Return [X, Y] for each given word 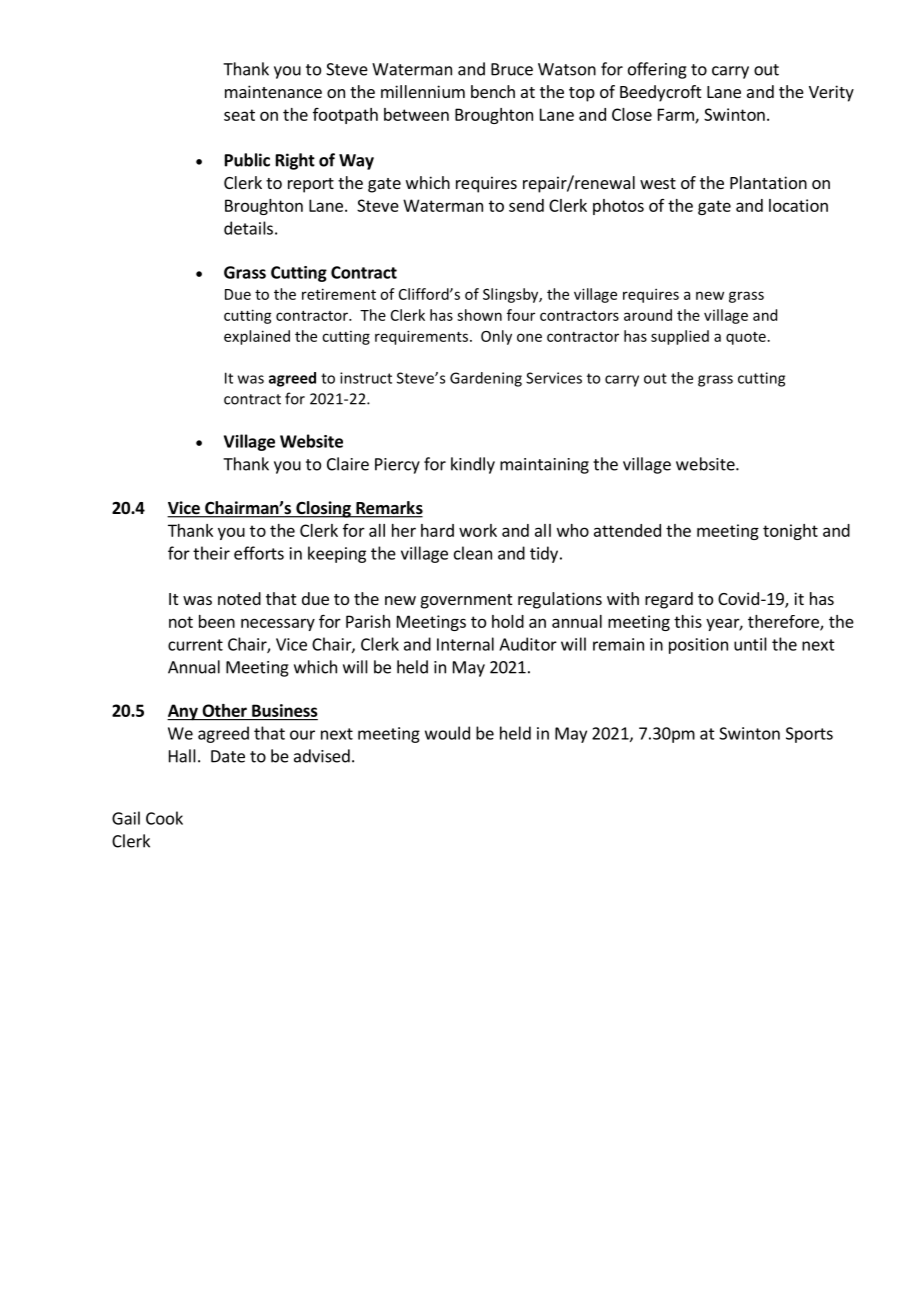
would [447, 733]
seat [239, 115]
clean [473, 553]
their [211, 553]
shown [479, 315]
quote [746, 338]
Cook [164, 818]
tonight [790, 532]
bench [493, 91]
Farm [677, 115]
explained [257, 337]
